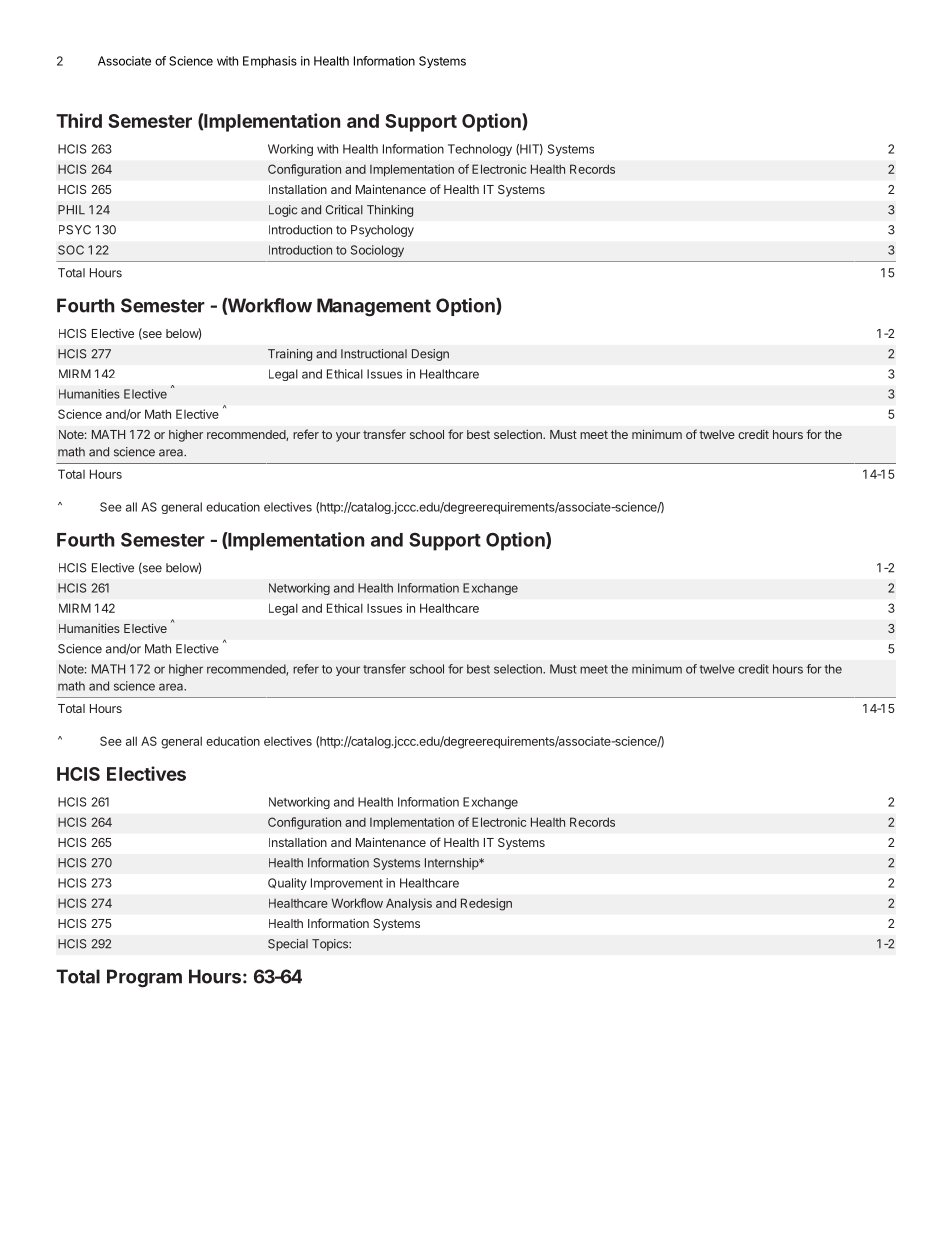 The height and width of the screenshot is (1233, 952). Describe the element at coordinates (71, 210) in the screenshot. I see `PHIL` at that location.
